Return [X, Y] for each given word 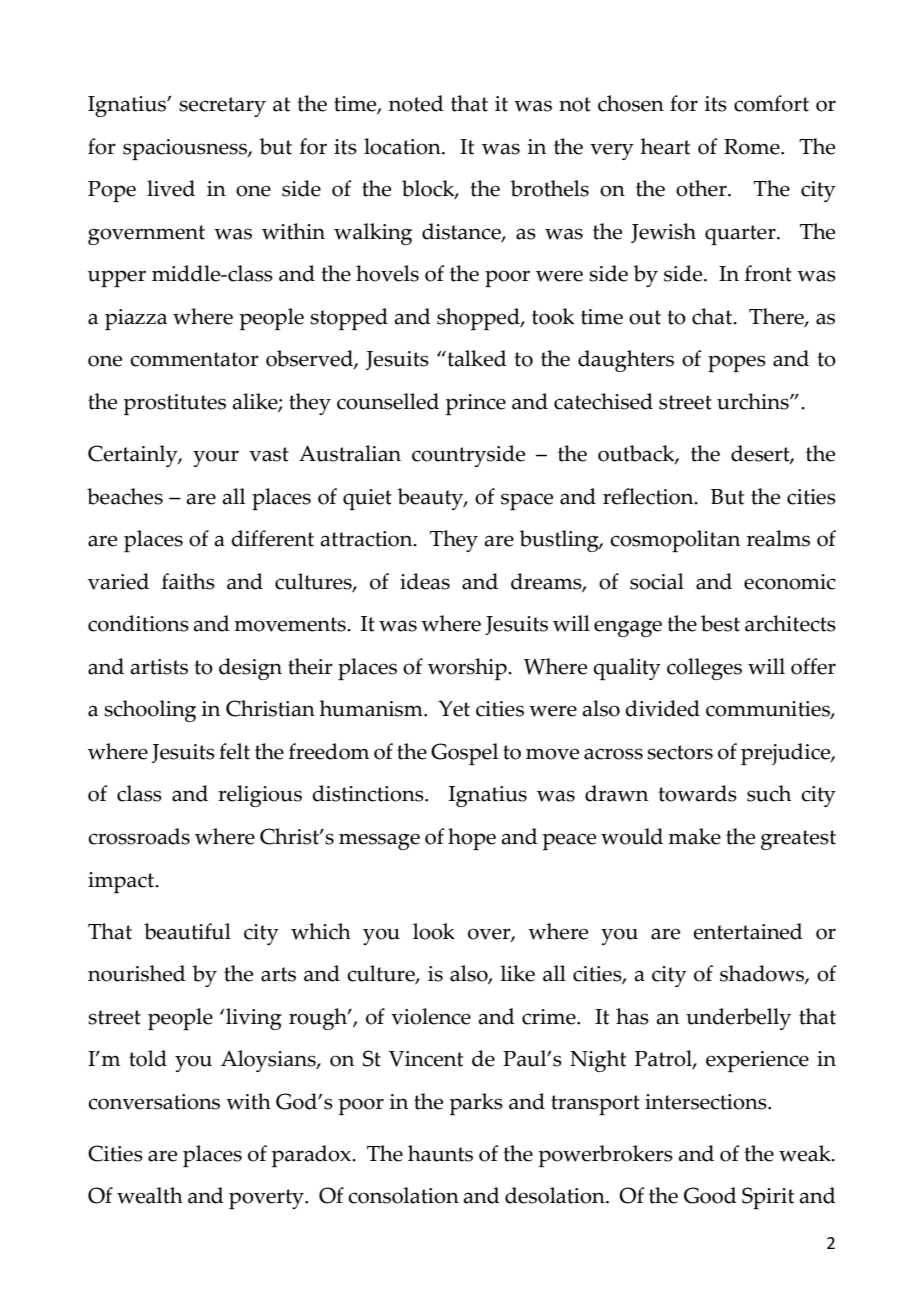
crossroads [139, 836]
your [216, 458]
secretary [222, 107]
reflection [649, 496]
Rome [753, 147]
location [403, 146]
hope [472, 839]
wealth [150, 1195]
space [527, 501]
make [694, 836]
